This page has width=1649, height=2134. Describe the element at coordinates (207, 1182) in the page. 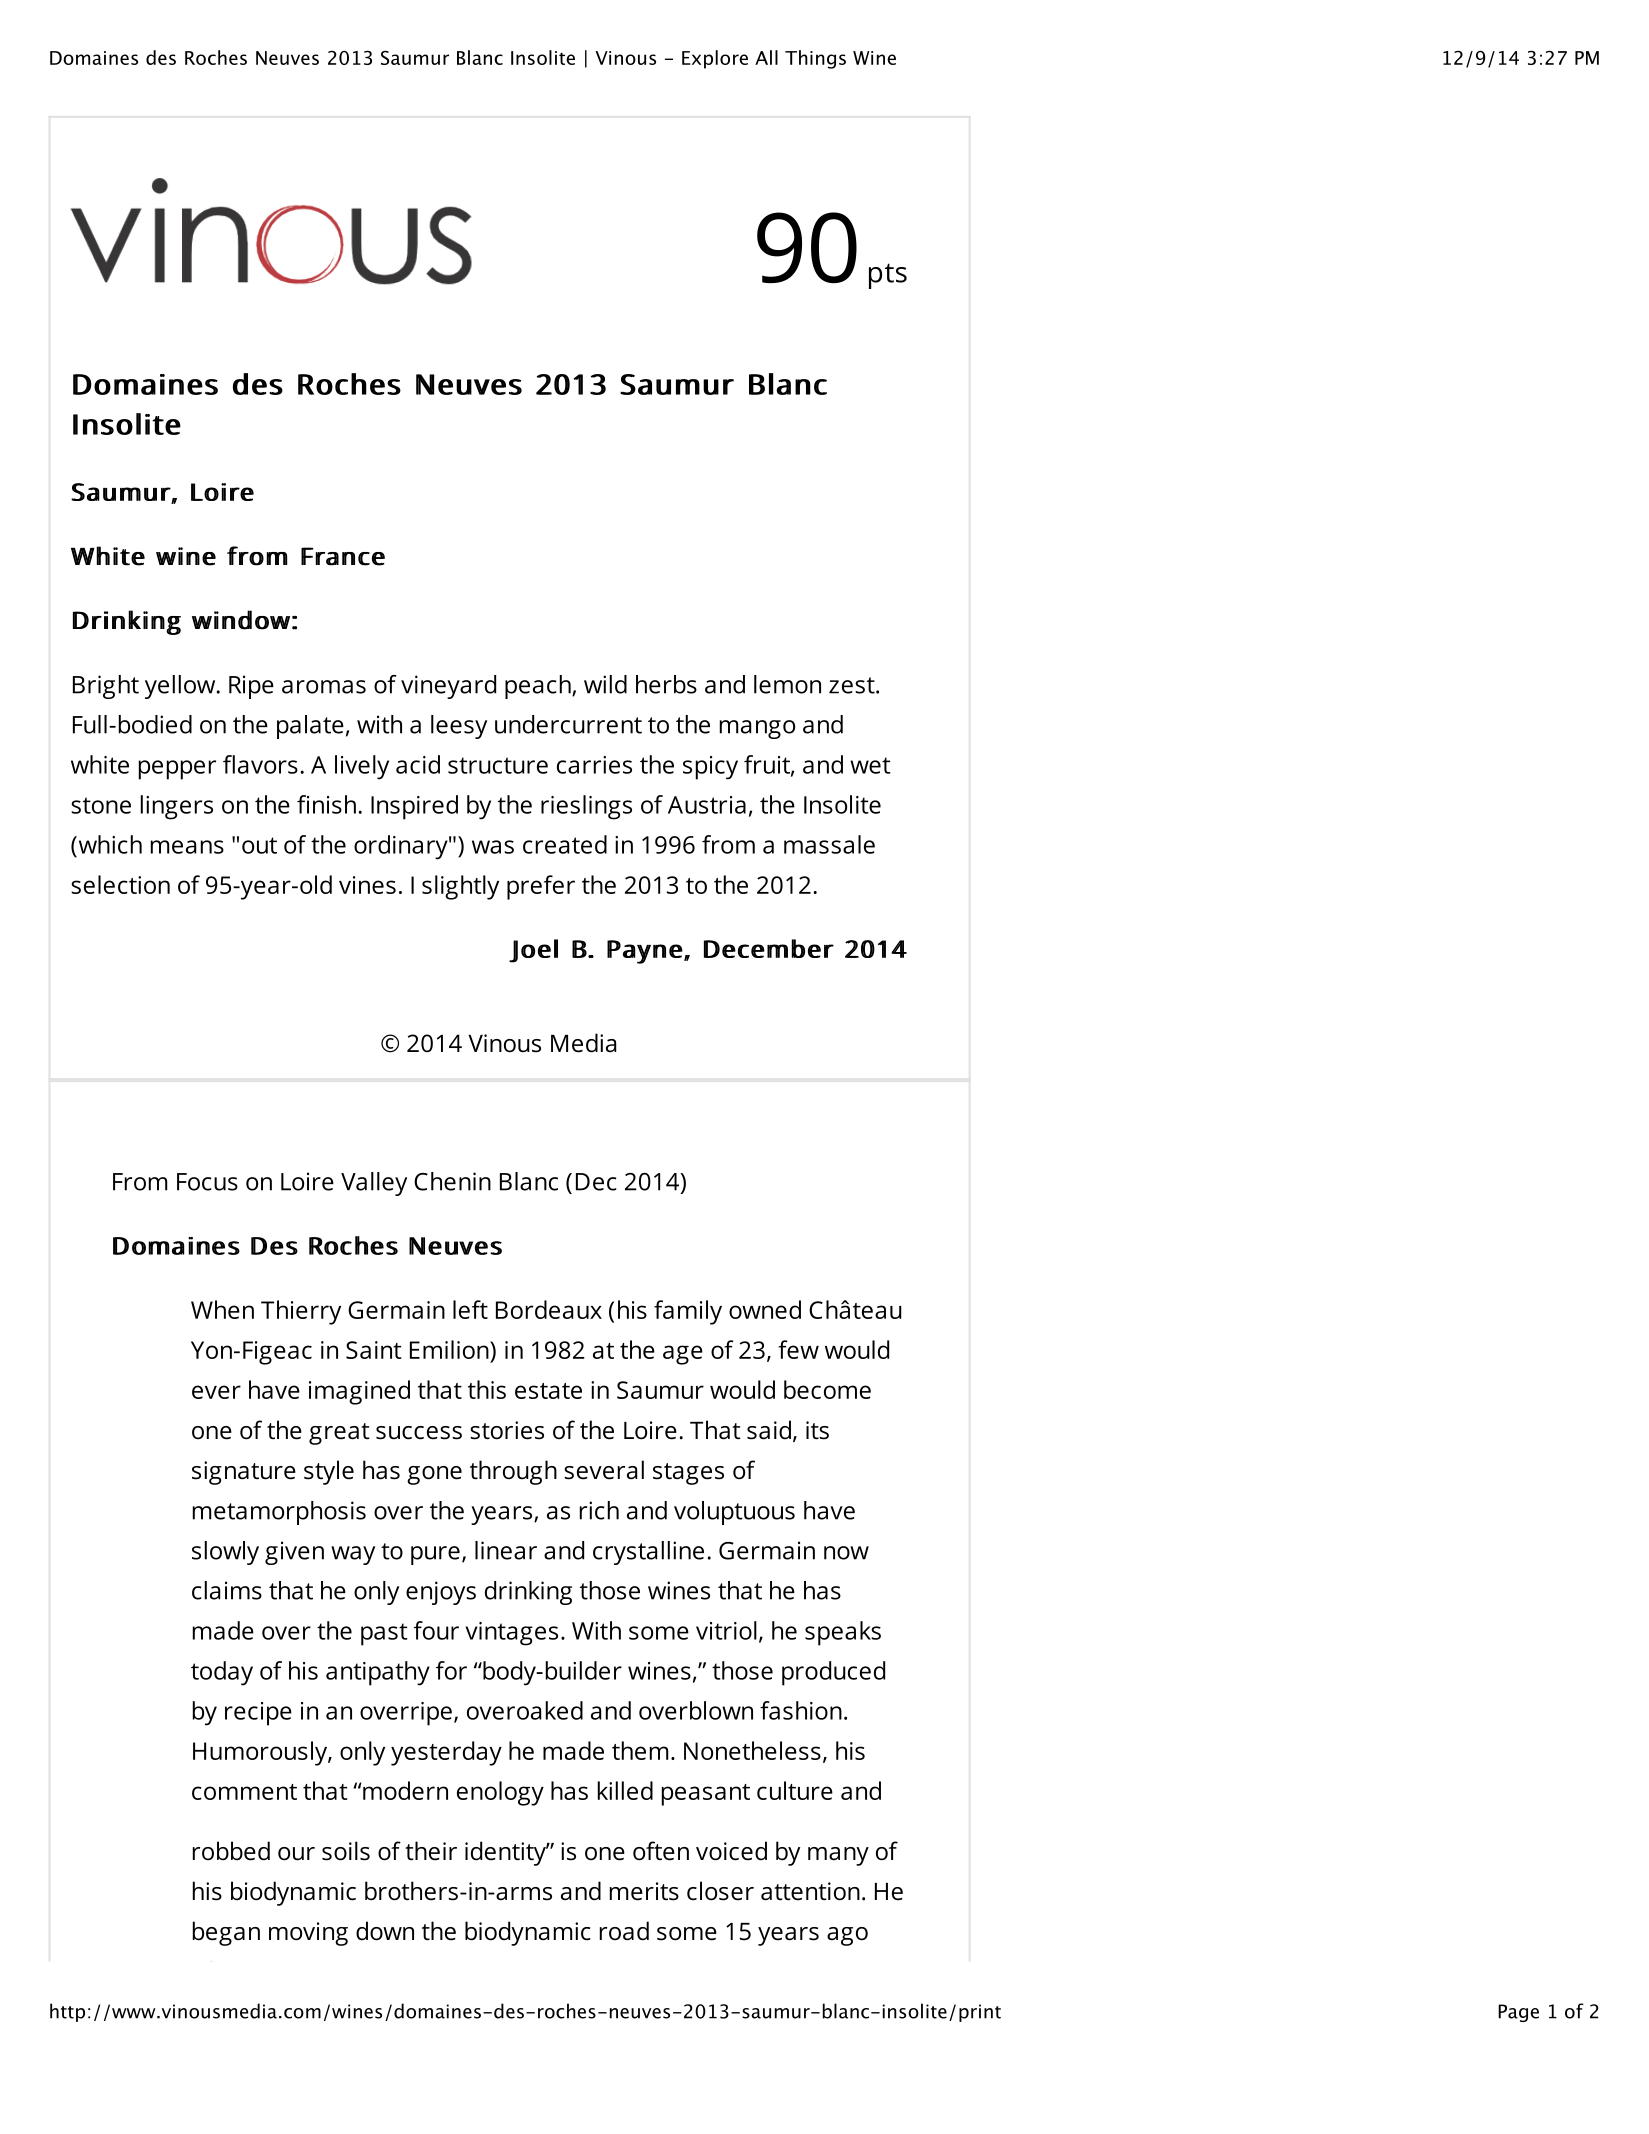

I see `Focus` at that location.
